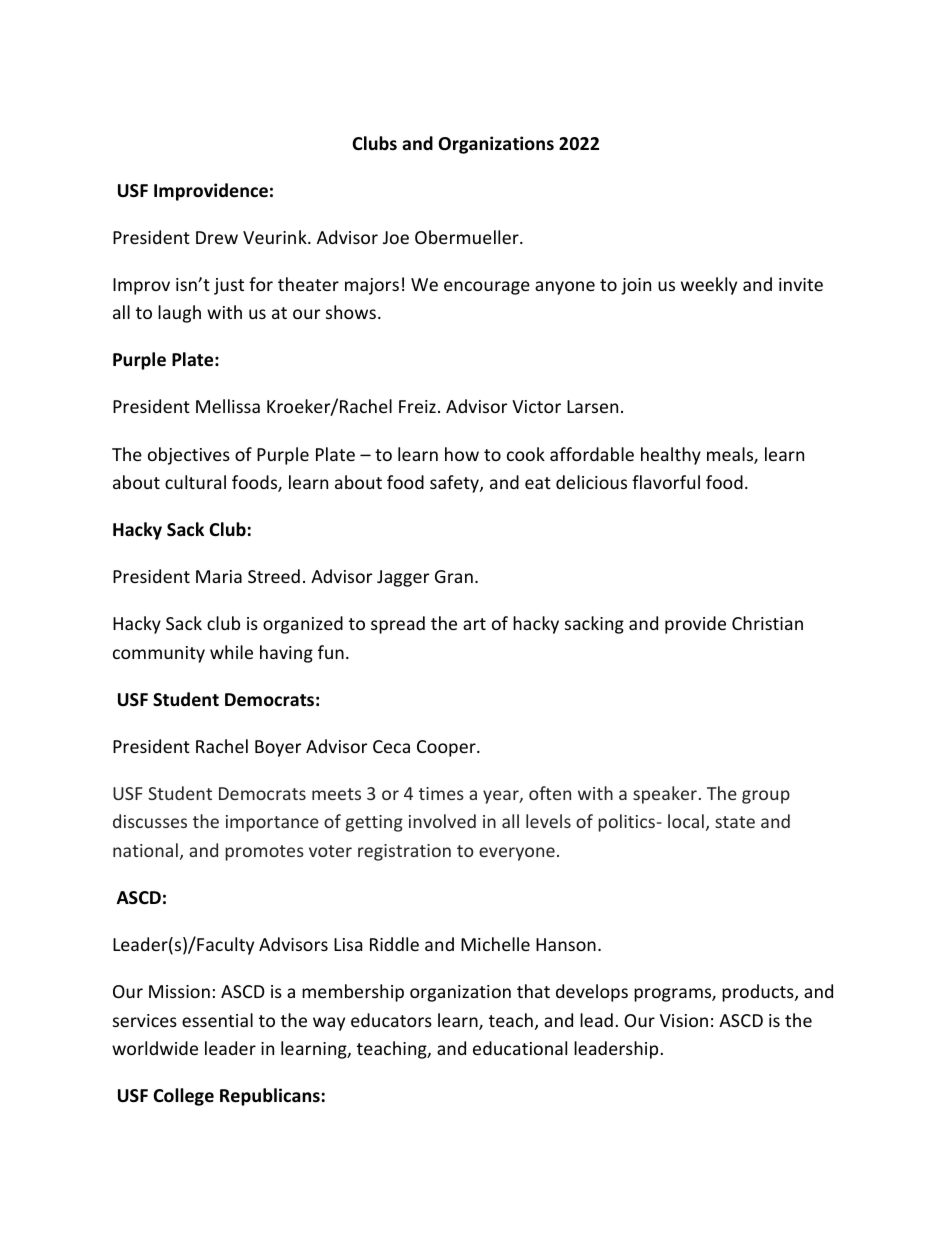 This screenshot has width=952, height=1233. I want to click on just, so click(229, 286).
